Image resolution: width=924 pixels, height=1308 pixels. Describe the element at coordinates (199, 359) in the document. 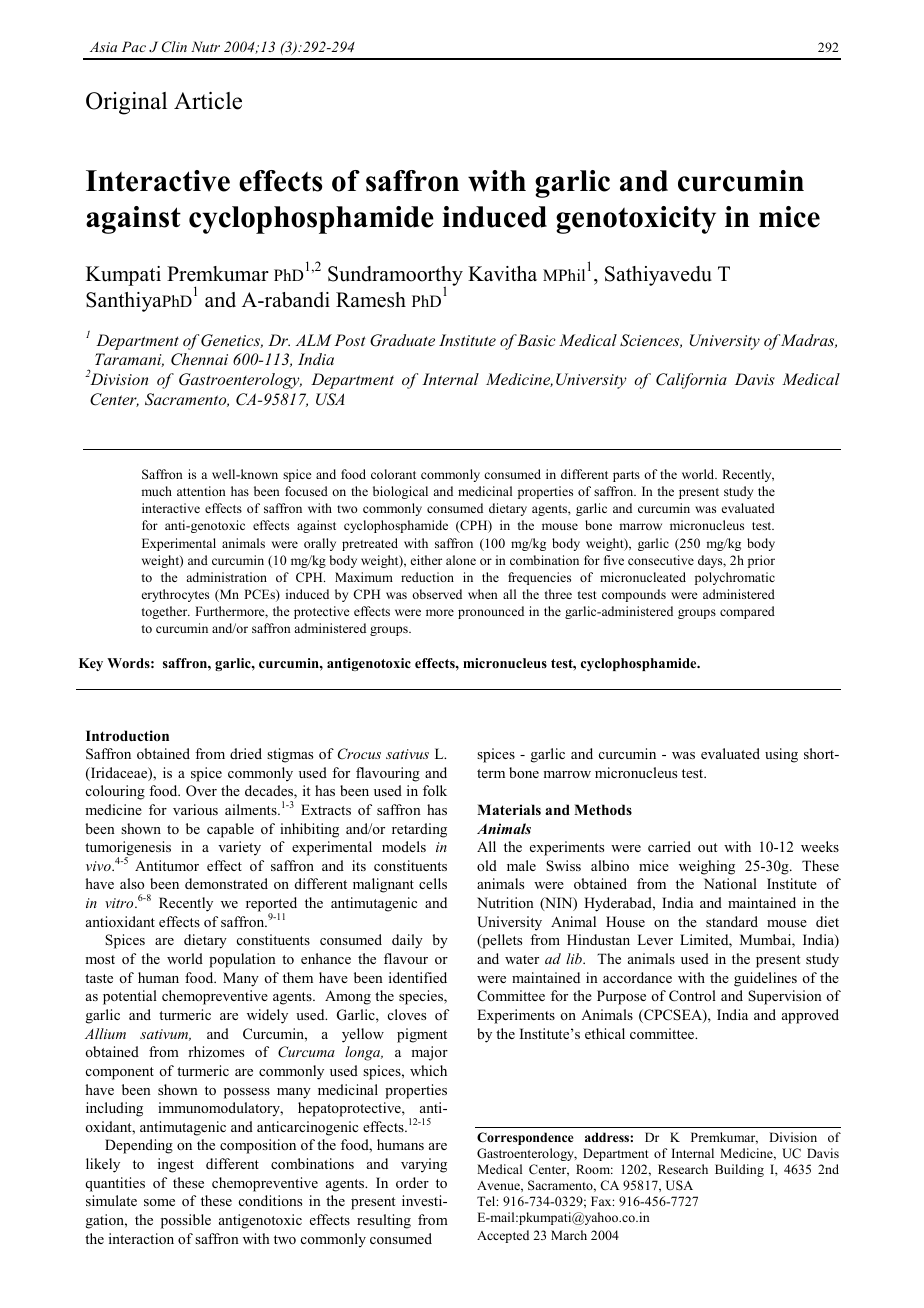

I see `Chennai` at that location.
